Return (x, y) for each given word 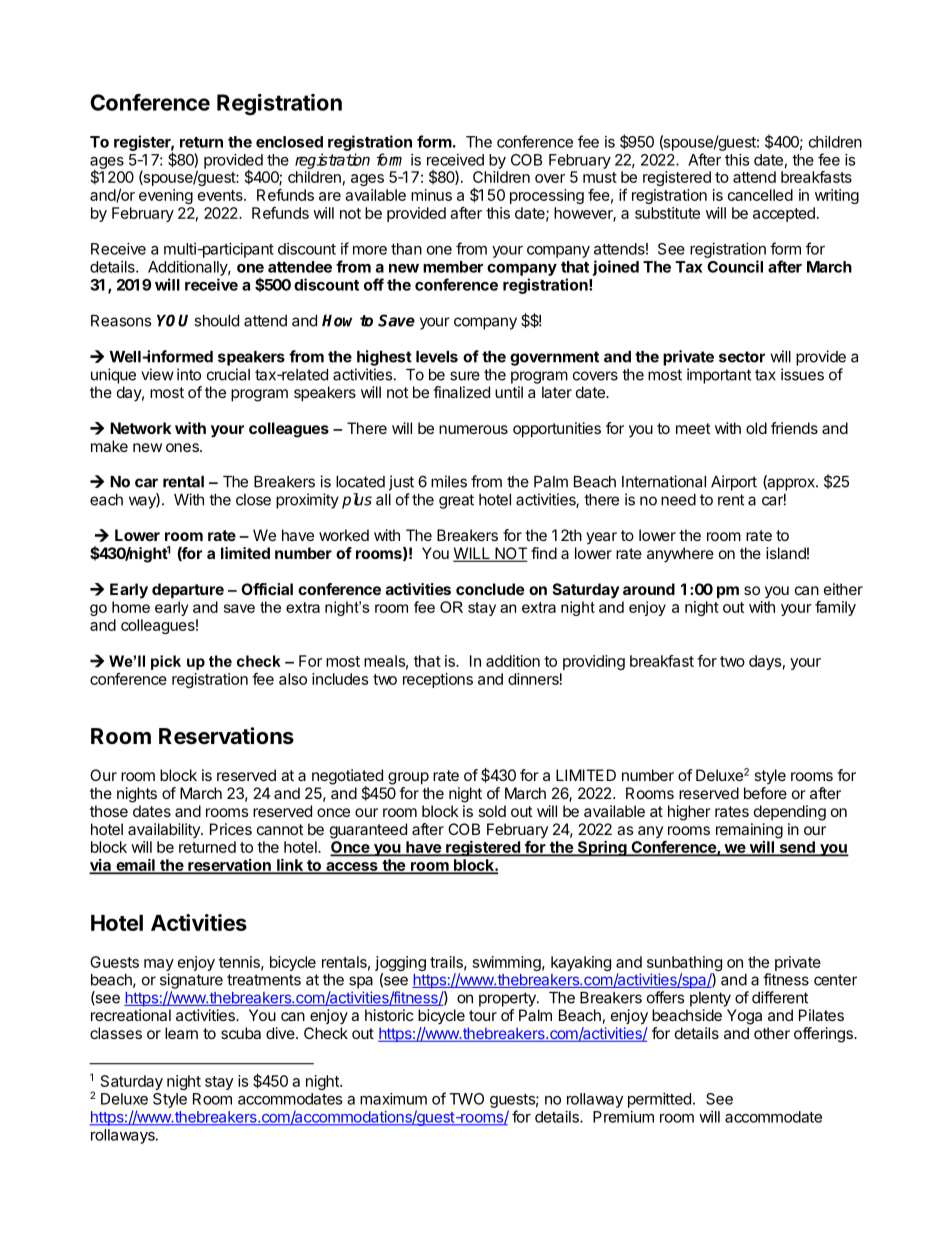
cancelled (760, 195)
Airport (734, 483)
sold (492, 811)
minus (431, 195)
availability (165, 830)
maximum (393, 1099)
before (765, 793)
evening (166, 196)
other (772, 1033)
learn (181, 1033)
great (456, 501)
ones (183, 447)
